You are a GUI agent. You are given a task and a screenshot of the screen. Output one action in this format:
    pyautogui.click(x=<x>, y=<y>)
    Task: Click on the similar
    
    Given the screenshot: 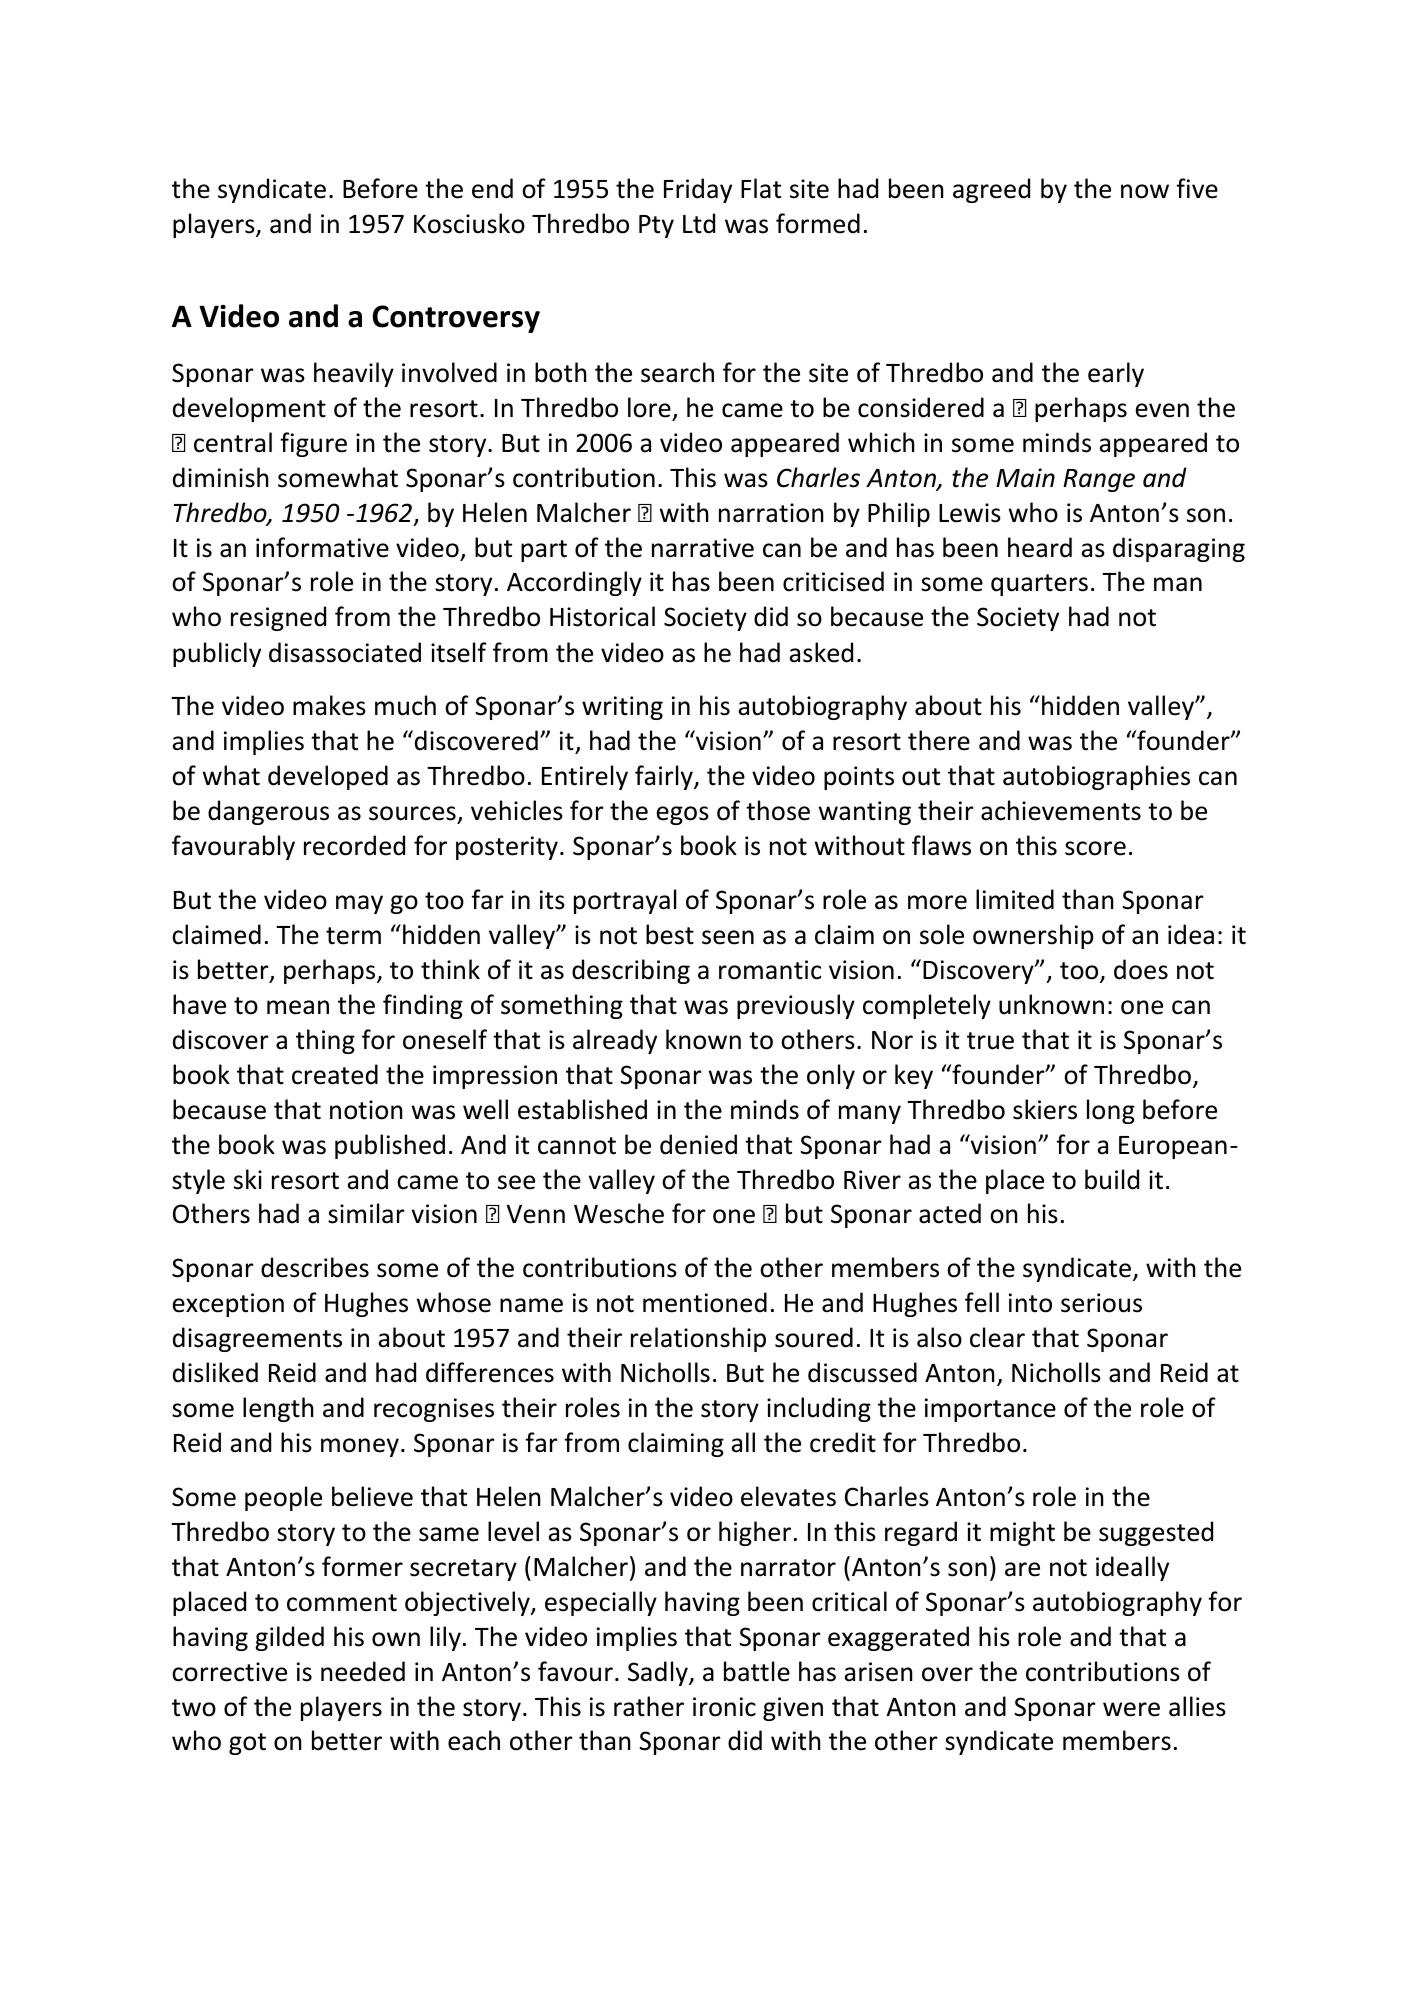 What is the action you would take?
    pyautogui.click(x=366, y=1213)
